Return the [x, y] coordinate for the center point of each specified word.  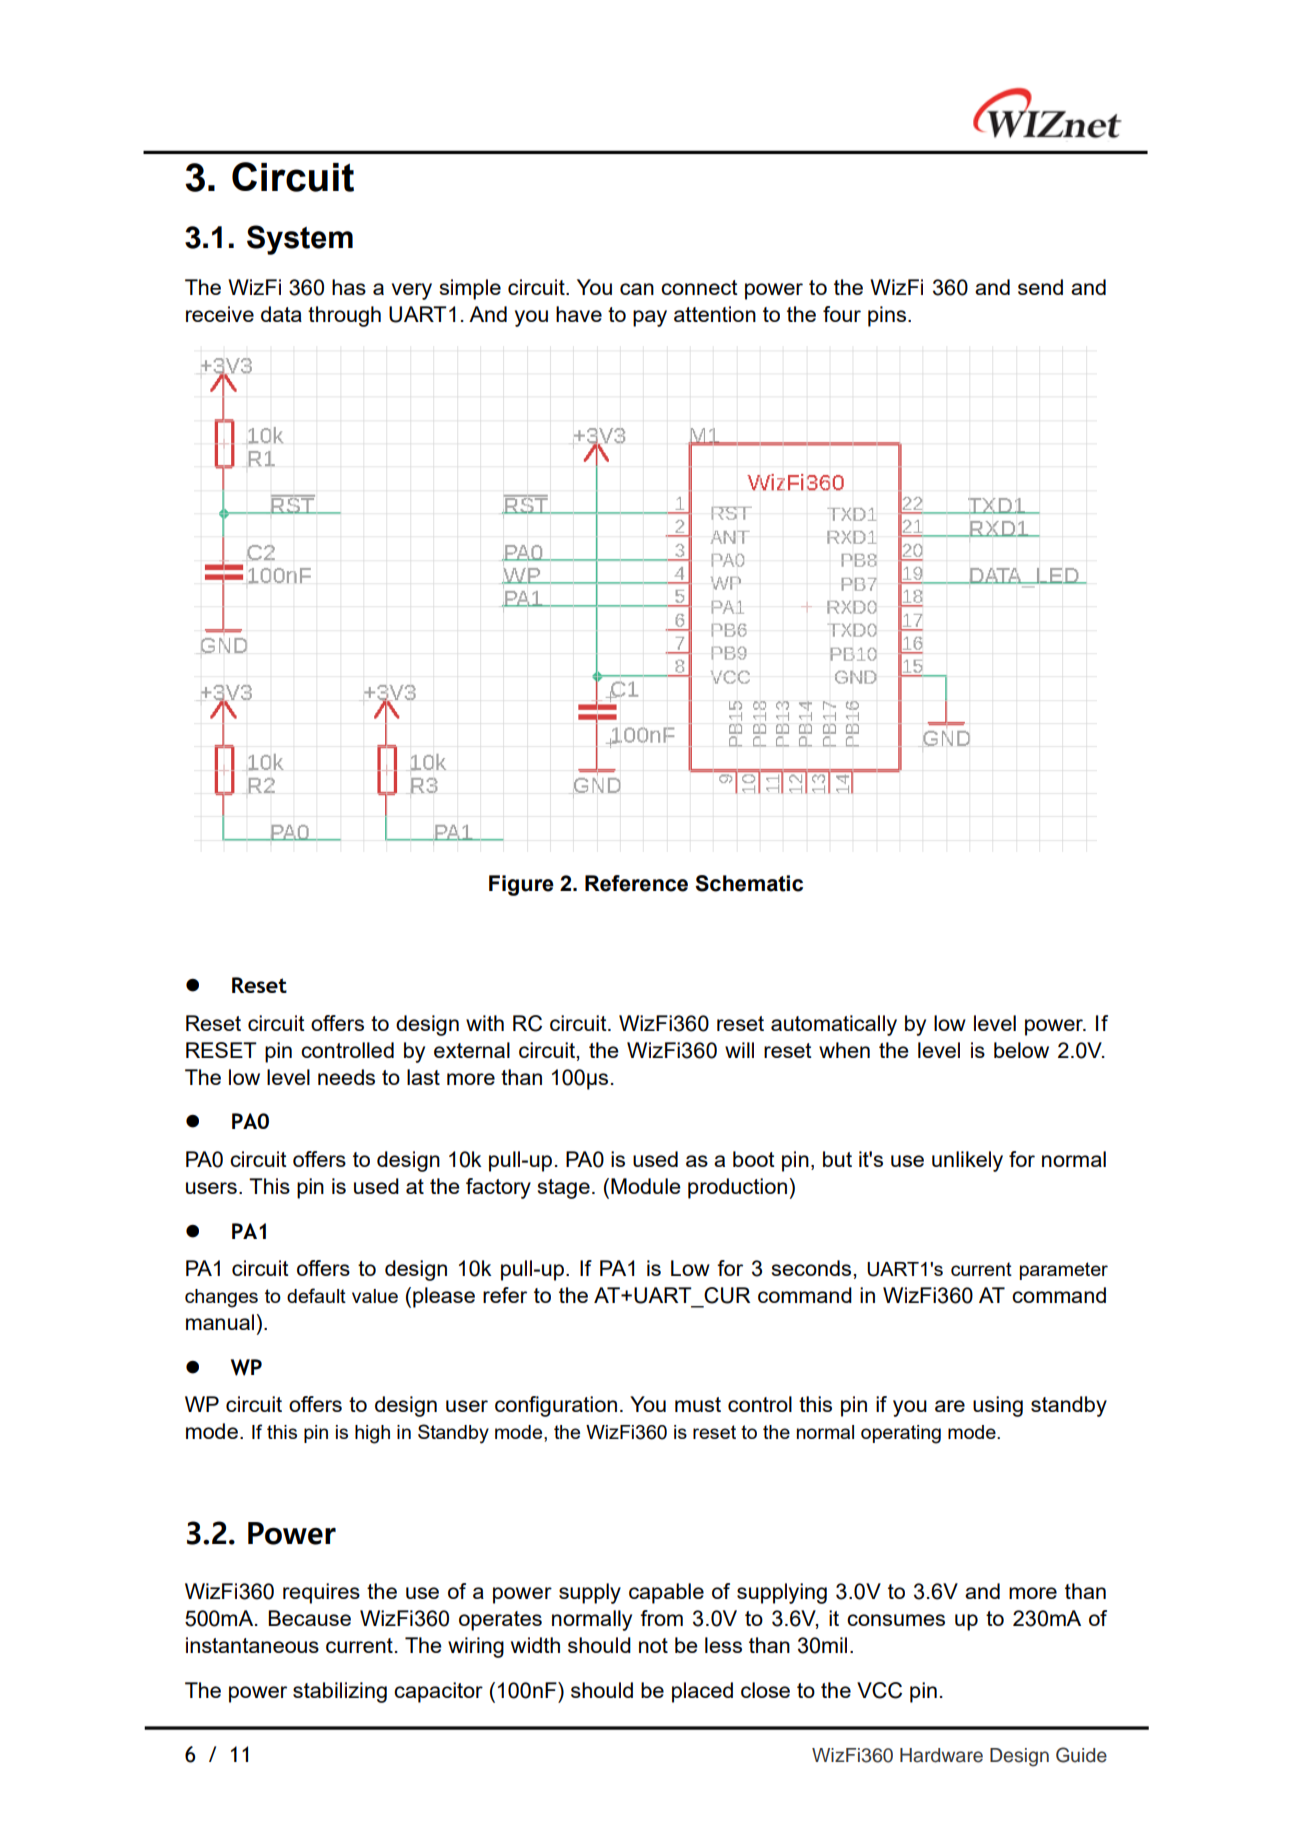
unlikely [967, 1161]
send [1040, 287]
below [1021, 1050]
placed [702, 1692]
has [349, 287]
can [637, 289]
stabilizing [340, 1692]
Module [646, 1186]
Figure [521, 885]
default [316, 1295]
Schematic [749, 883]
